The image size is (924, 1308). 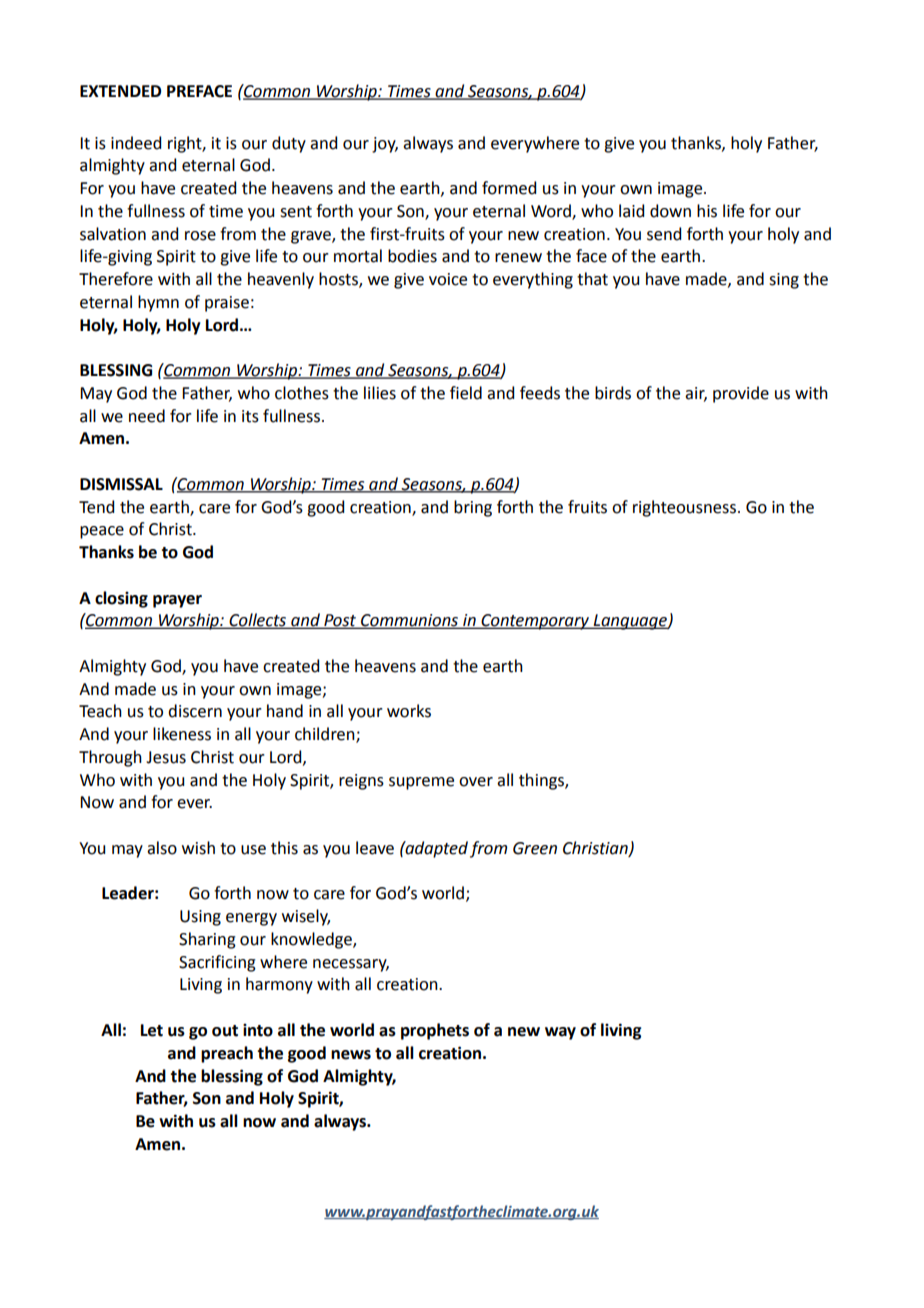 I want to click on indeed, so click(x=136, y=143).
